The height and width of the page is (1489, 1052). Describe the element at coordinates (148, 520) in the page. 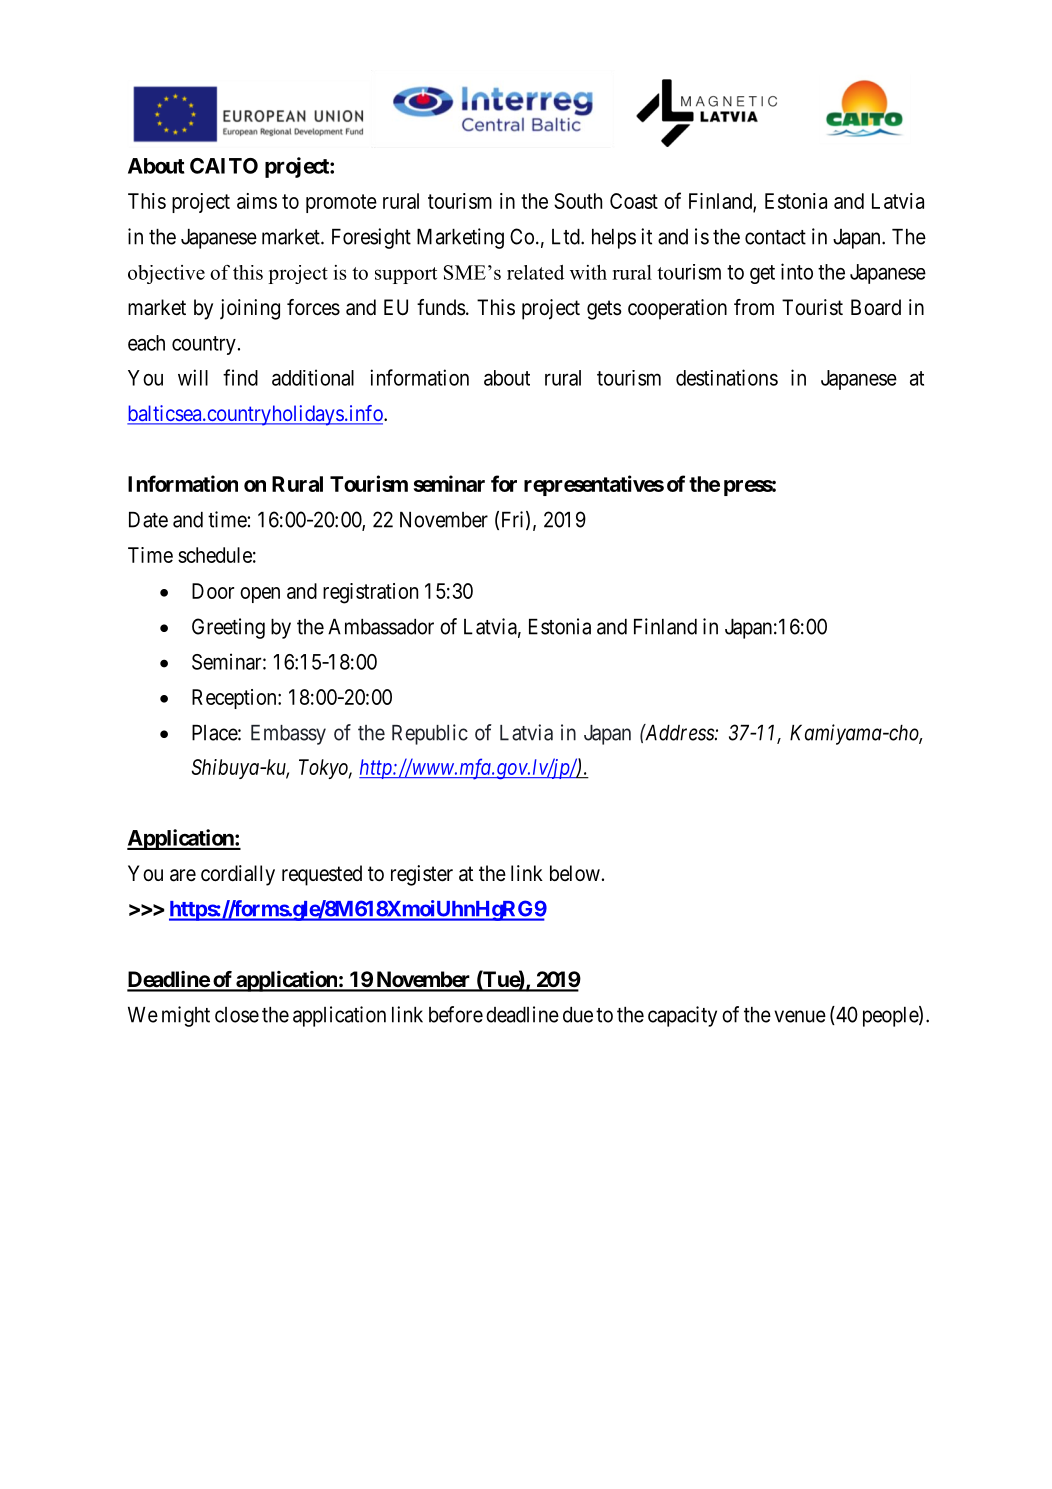

I see `Date` at that location.
